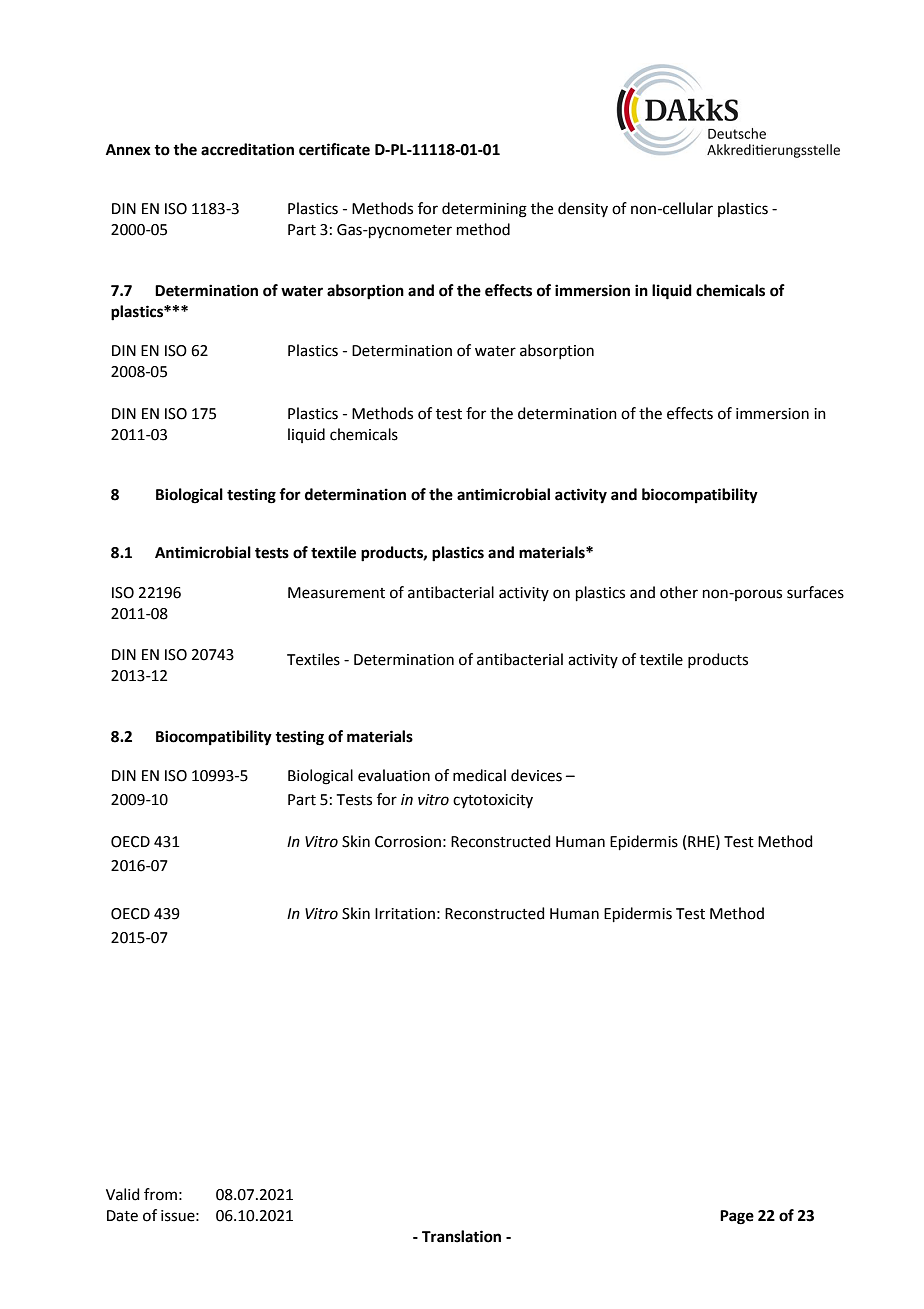 The image size is (924, 1309). What do you see at coordinates (583, 209) in the screenshot?
I see `density` at bounding box center [583, 209].
